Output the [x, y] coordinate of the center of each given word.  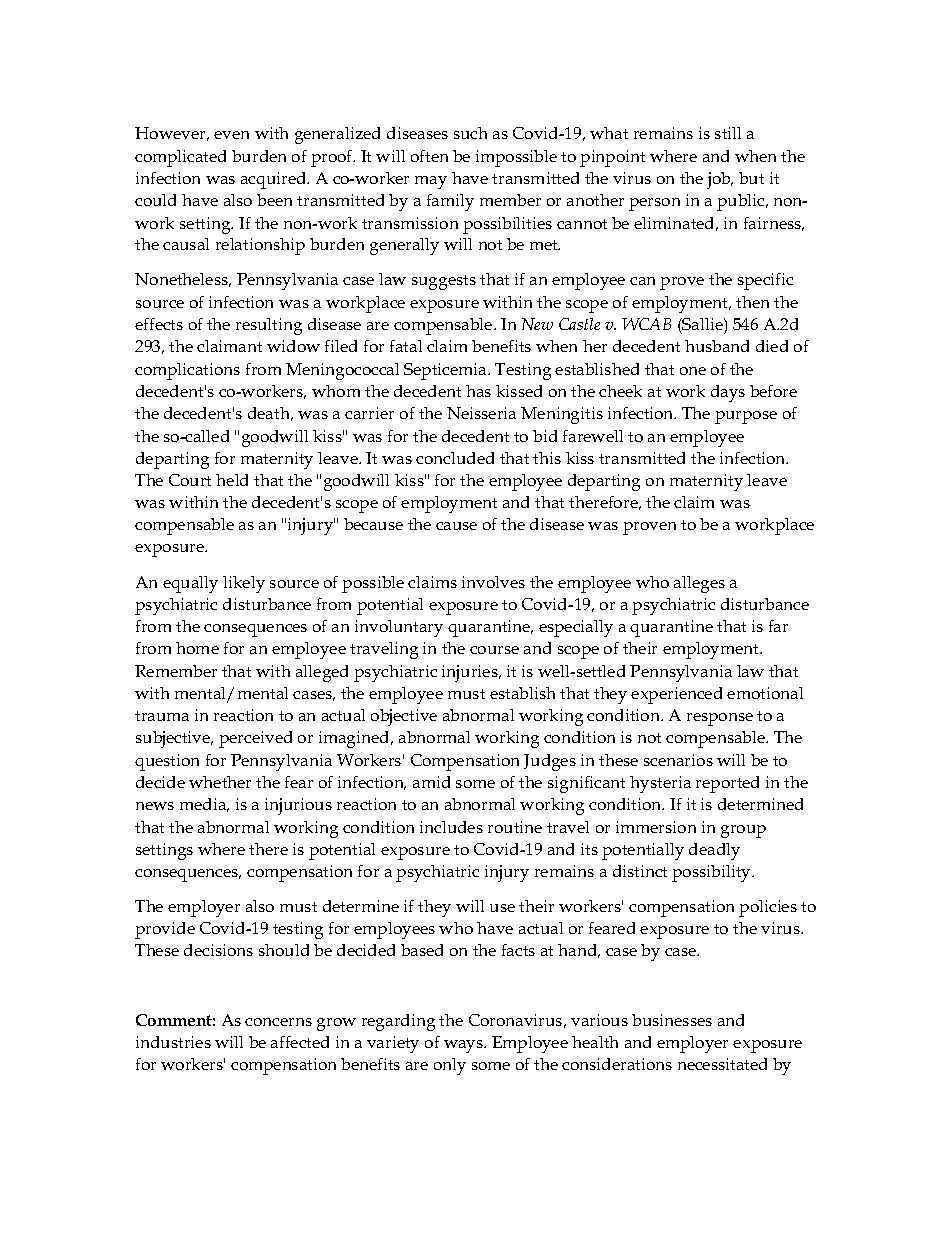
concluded [455, 458]
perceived [255, 739]
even [231, 135]
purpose [746, 417]
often [429, 156]
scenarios [678, 760]
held [232, 480]
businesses [672, 1020]
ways [465, 1046]
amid [431, 782]
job [720, 180]
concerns [278, 1022]
